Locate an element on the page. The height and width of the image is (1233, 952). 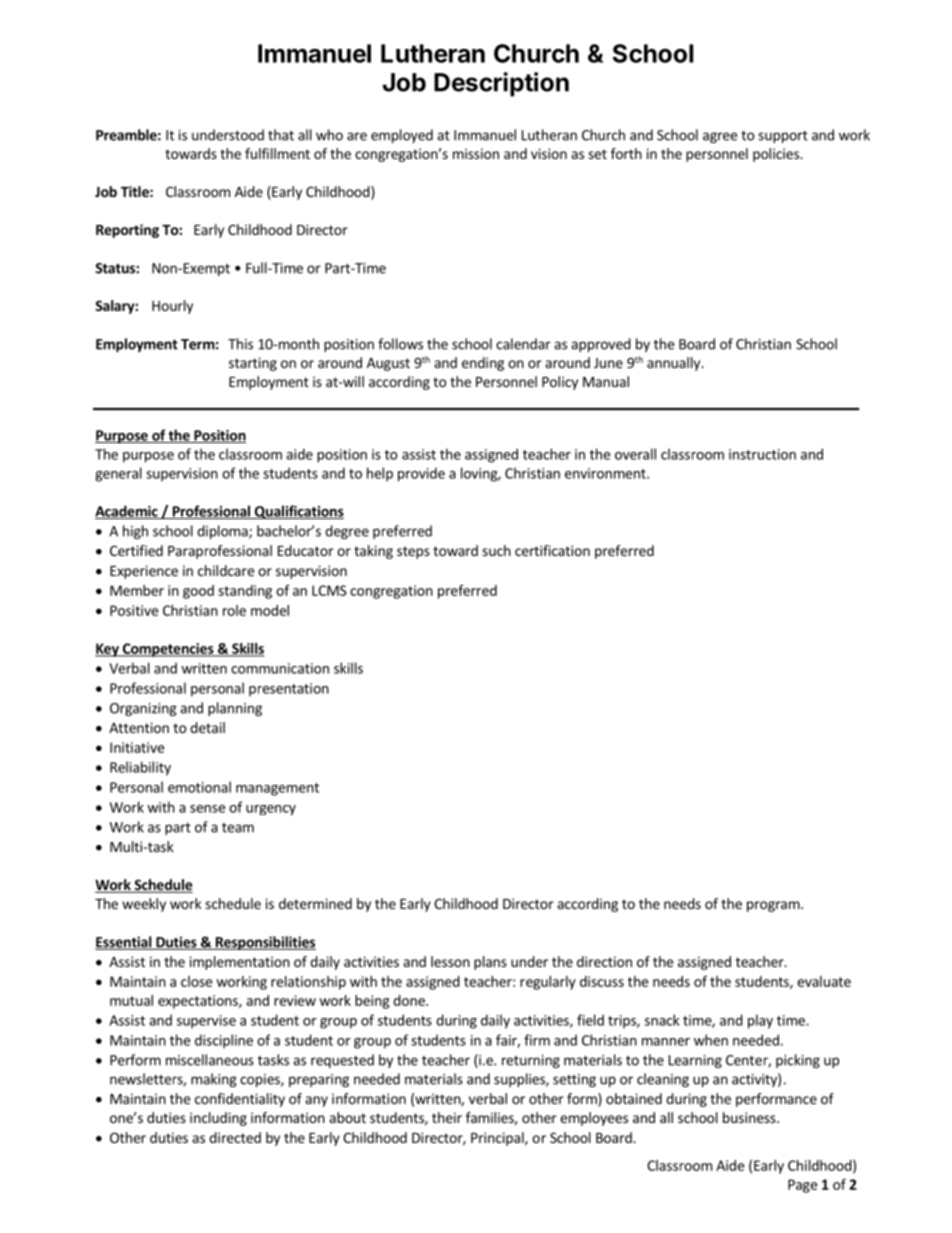
their is located at coordinates (447, 1117).
